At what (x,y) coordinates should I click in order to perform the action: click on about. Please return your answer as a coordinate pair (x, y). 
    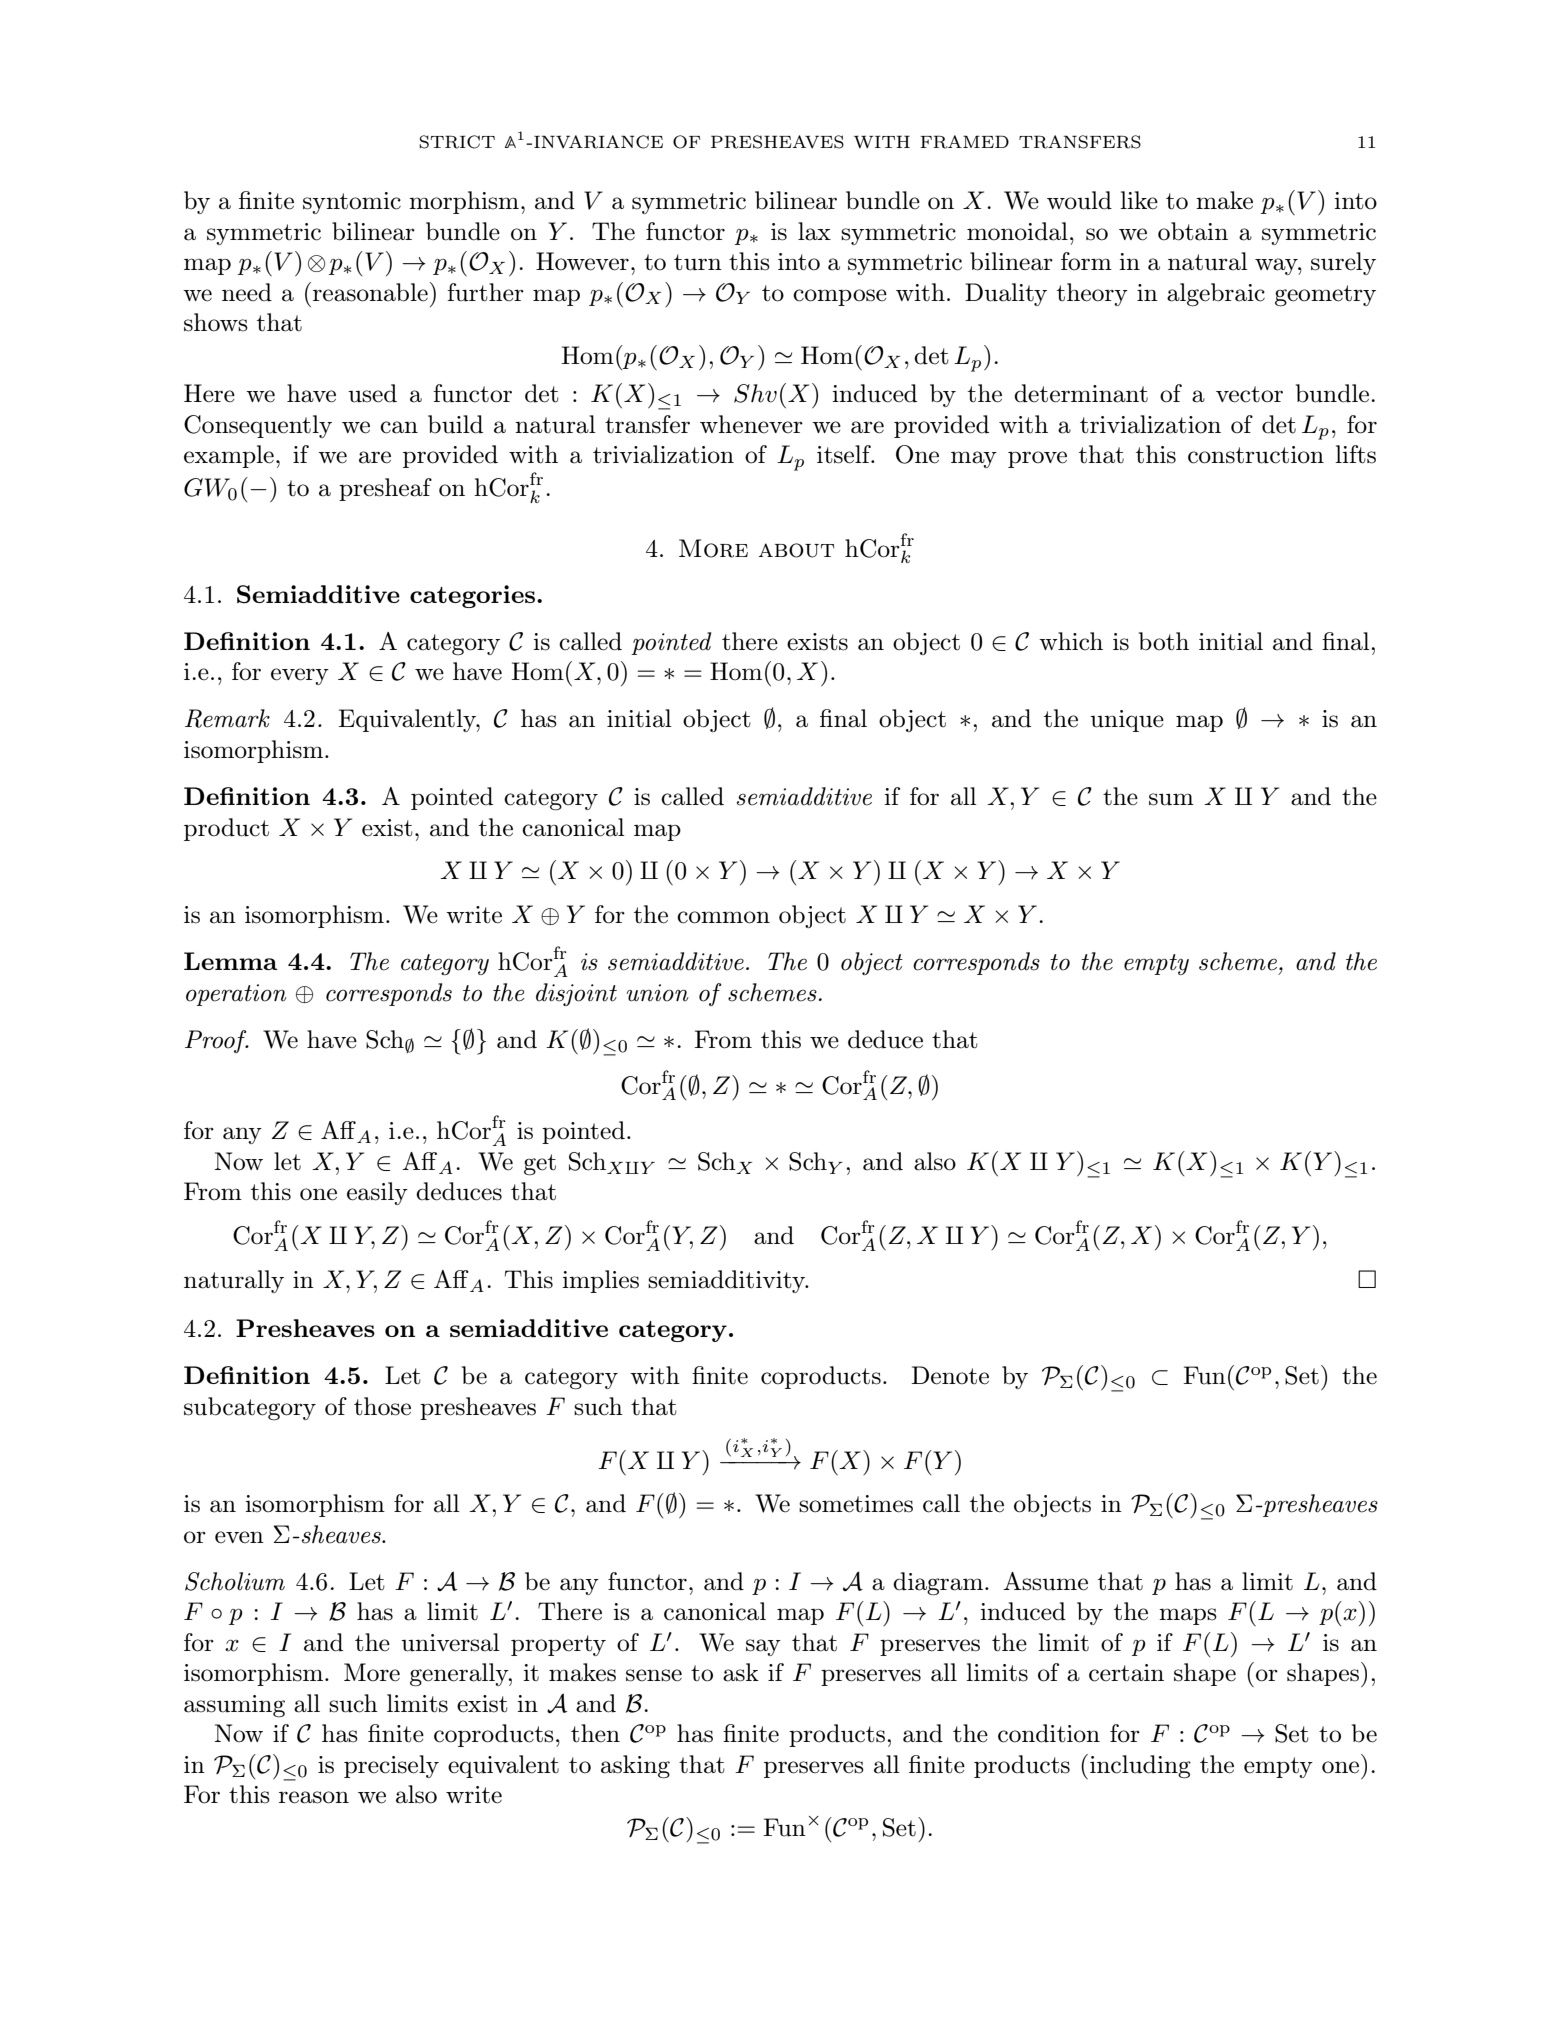
    Looking at the image, I should click on (796, 550).
